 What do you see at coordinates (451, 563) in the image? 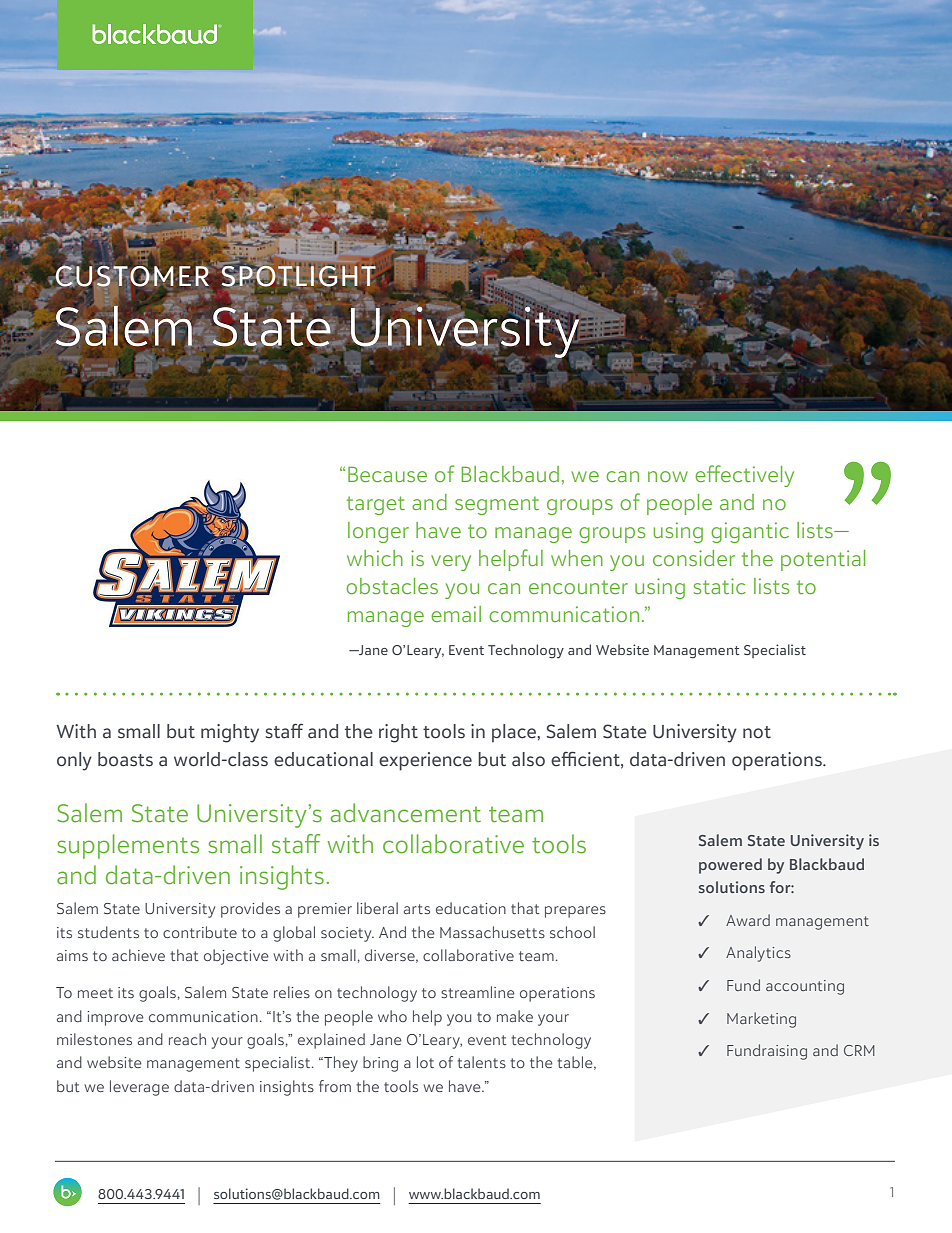
I see `very` at bounding box center [451, 563].
